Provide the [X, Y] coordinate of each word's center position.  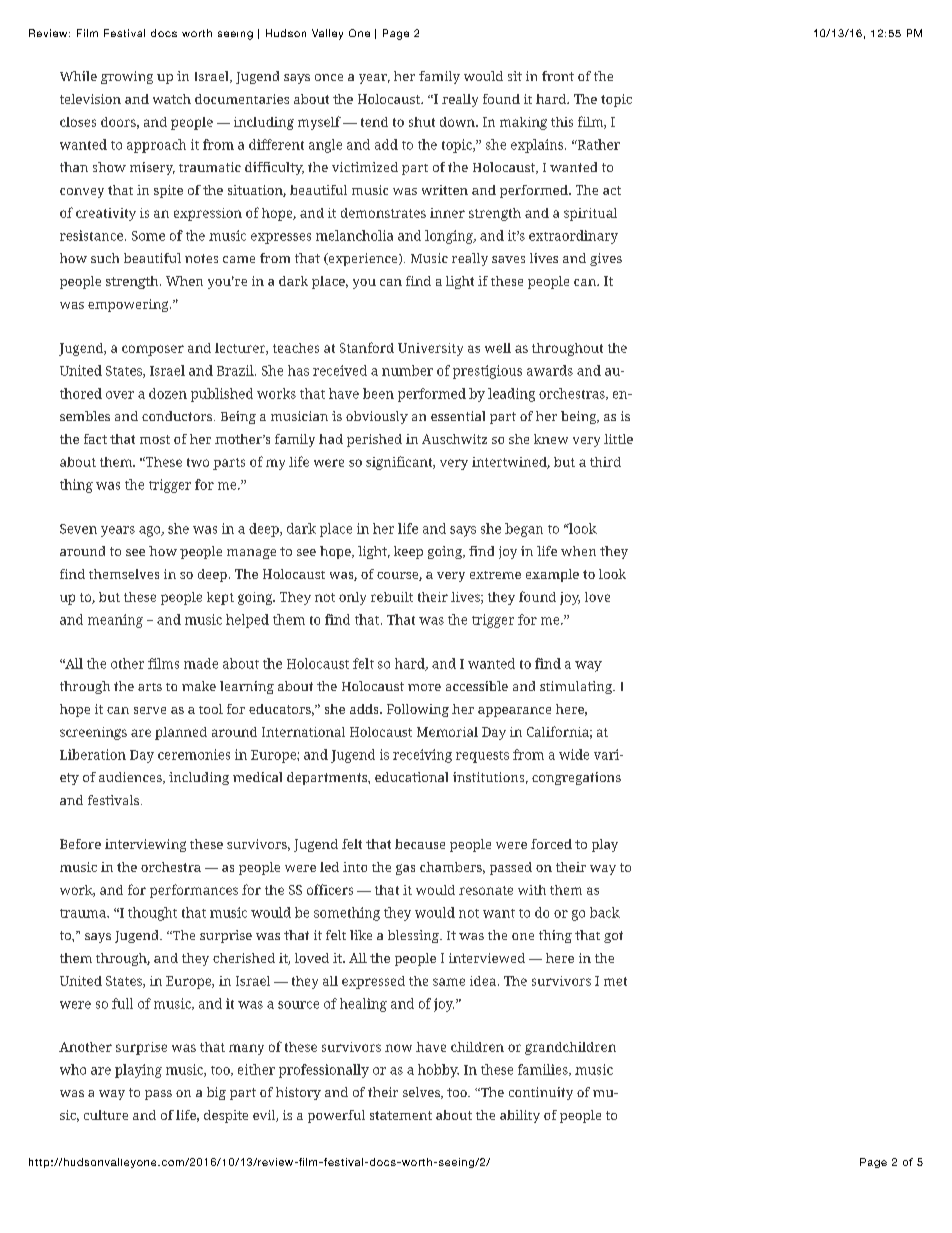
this [562, 122]
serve [150, 710]
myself [319, 123]
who [73, 1069]
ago [151, 531]
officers [330, 889]
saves [508, 259]
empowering [129, 305]
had [331, 439]
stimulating [577, 687]
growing [127, 77]
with [532, 890]
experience [363, 259]
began [524, 530]
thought [152, 914]
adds [365, 709]
